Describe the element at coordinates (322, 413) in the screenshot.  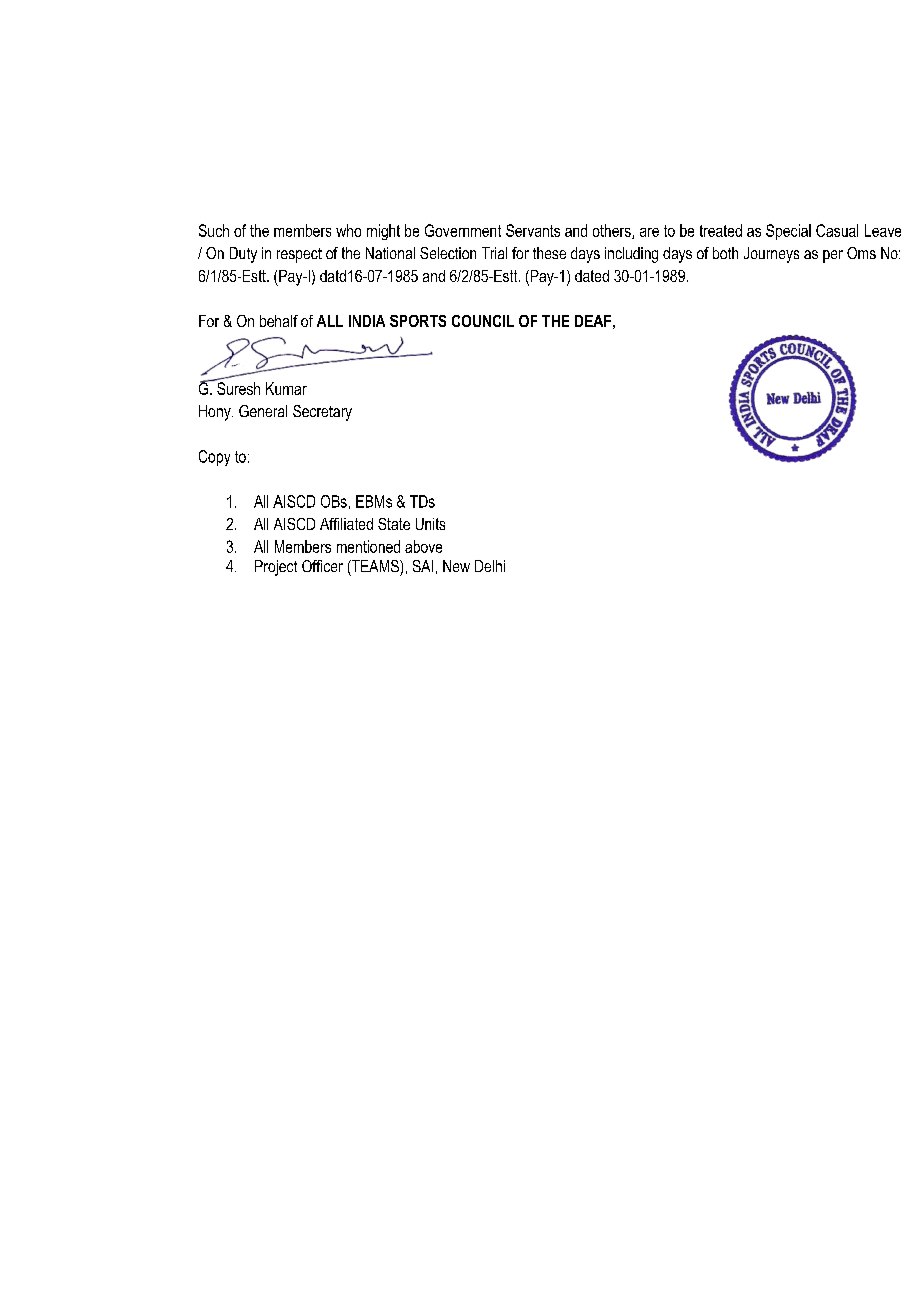
I see `Secretary` at that location.
